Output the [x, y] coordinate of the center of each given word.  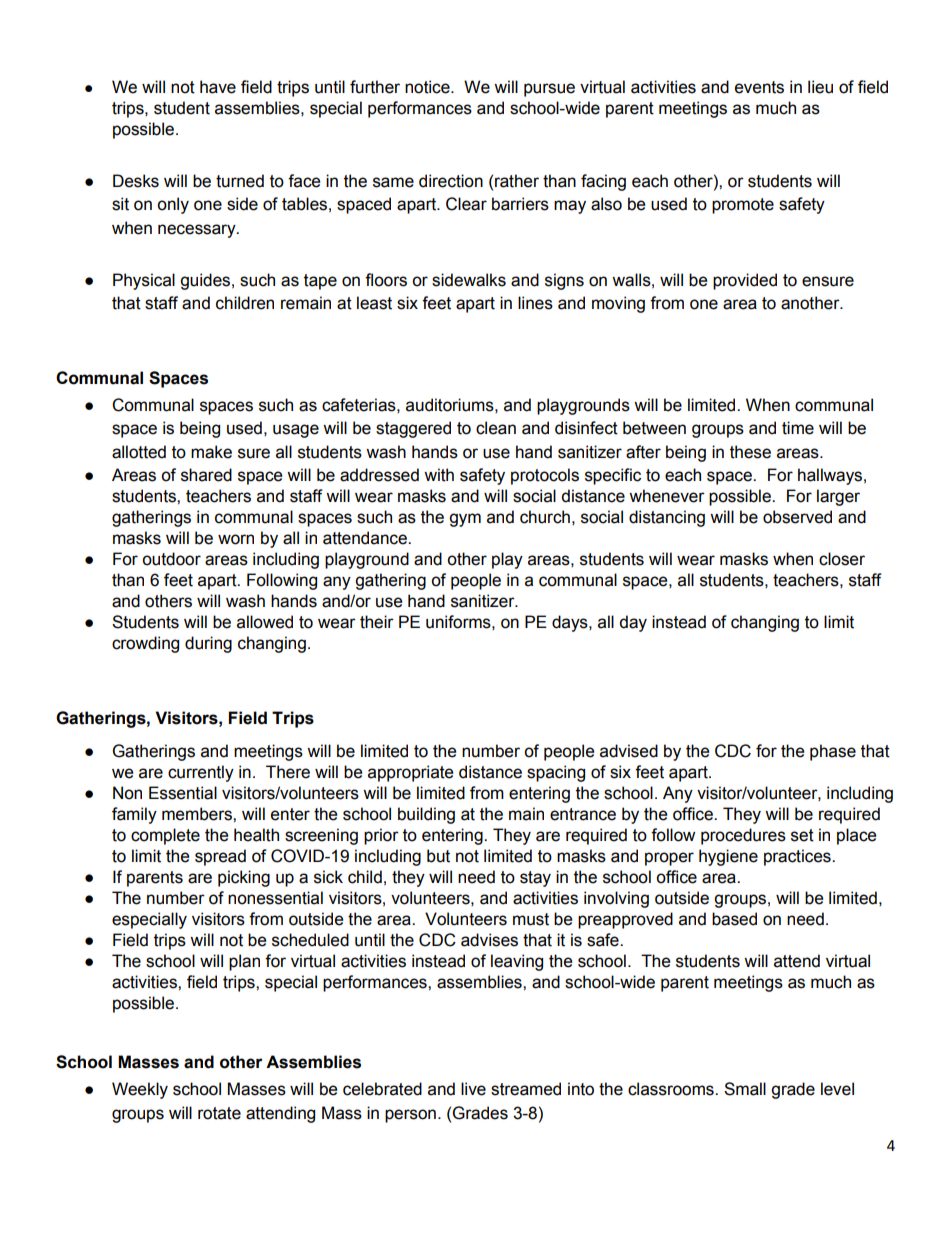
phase [833, 752]
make [211, 452]
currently [201, 773]
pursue [549, 90]
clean [496, 428]
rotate [219, 1113]
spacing [556, 773]
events [759, 87]
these [750, 452]
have [218, 87]
